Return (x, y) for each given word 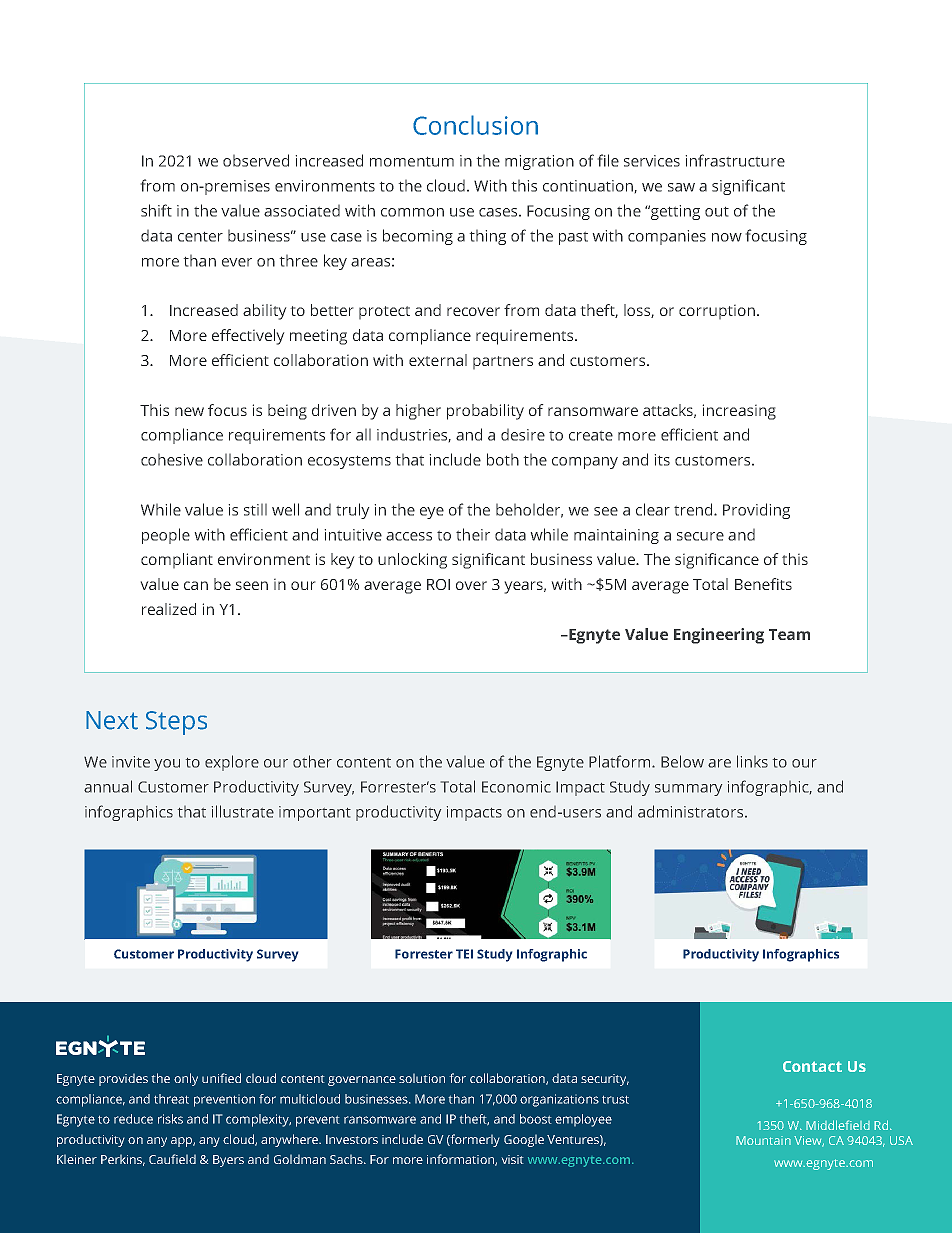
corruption (717, 312)
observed (256, 160)
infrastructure (735, 160)
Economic (516, 787)
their (473, 534)
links (752, 761)
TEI (464, 954)
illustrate (243, 811)
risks (170, 1119)
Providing (756, 511)
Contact (812, 1066)
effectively (248, 337)
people (166, 536)
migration (539, 162)
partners (503, 362)
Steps (176, 723)
